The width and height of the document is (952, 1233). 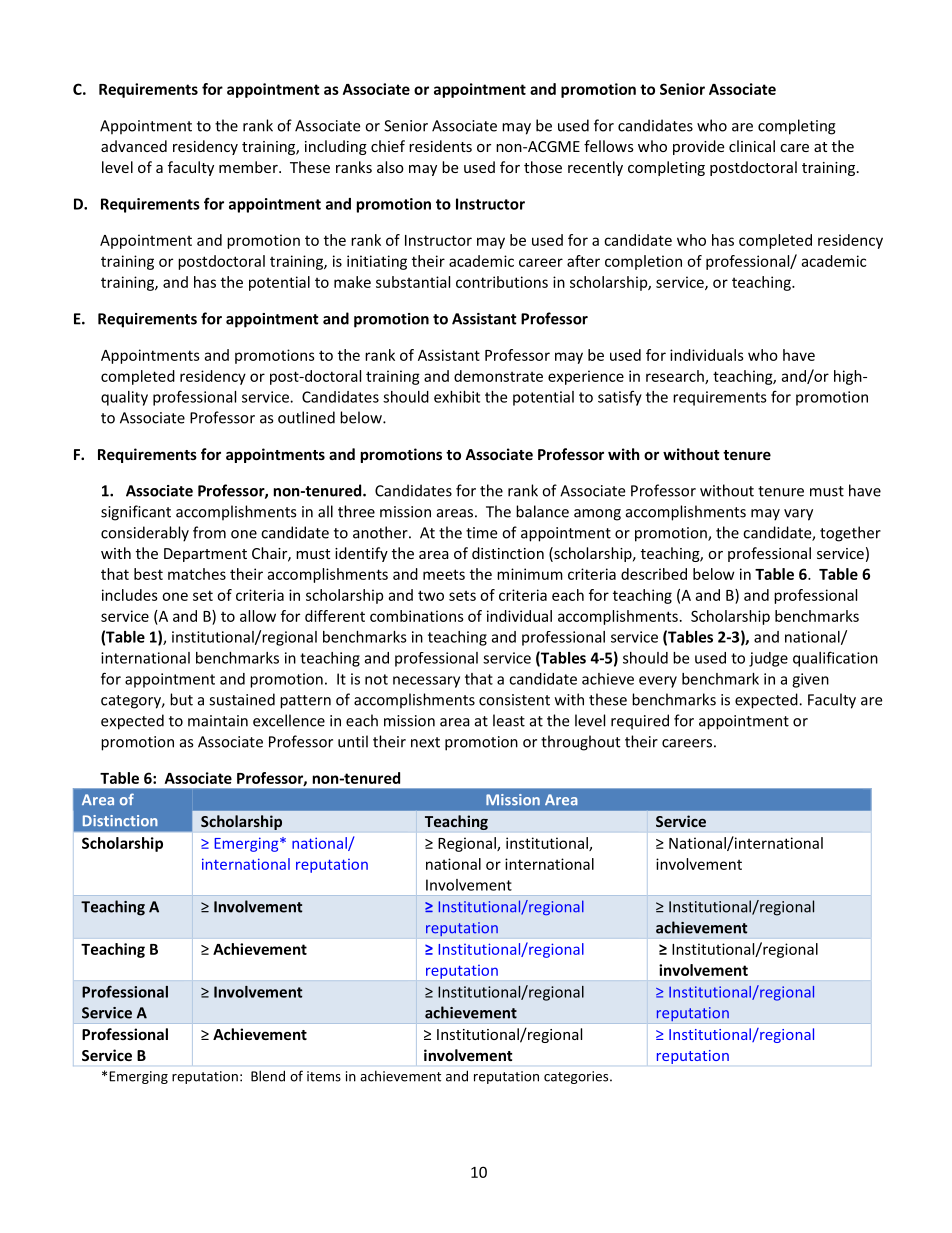 I want to click on clinical, so click(x=752, y=146).
